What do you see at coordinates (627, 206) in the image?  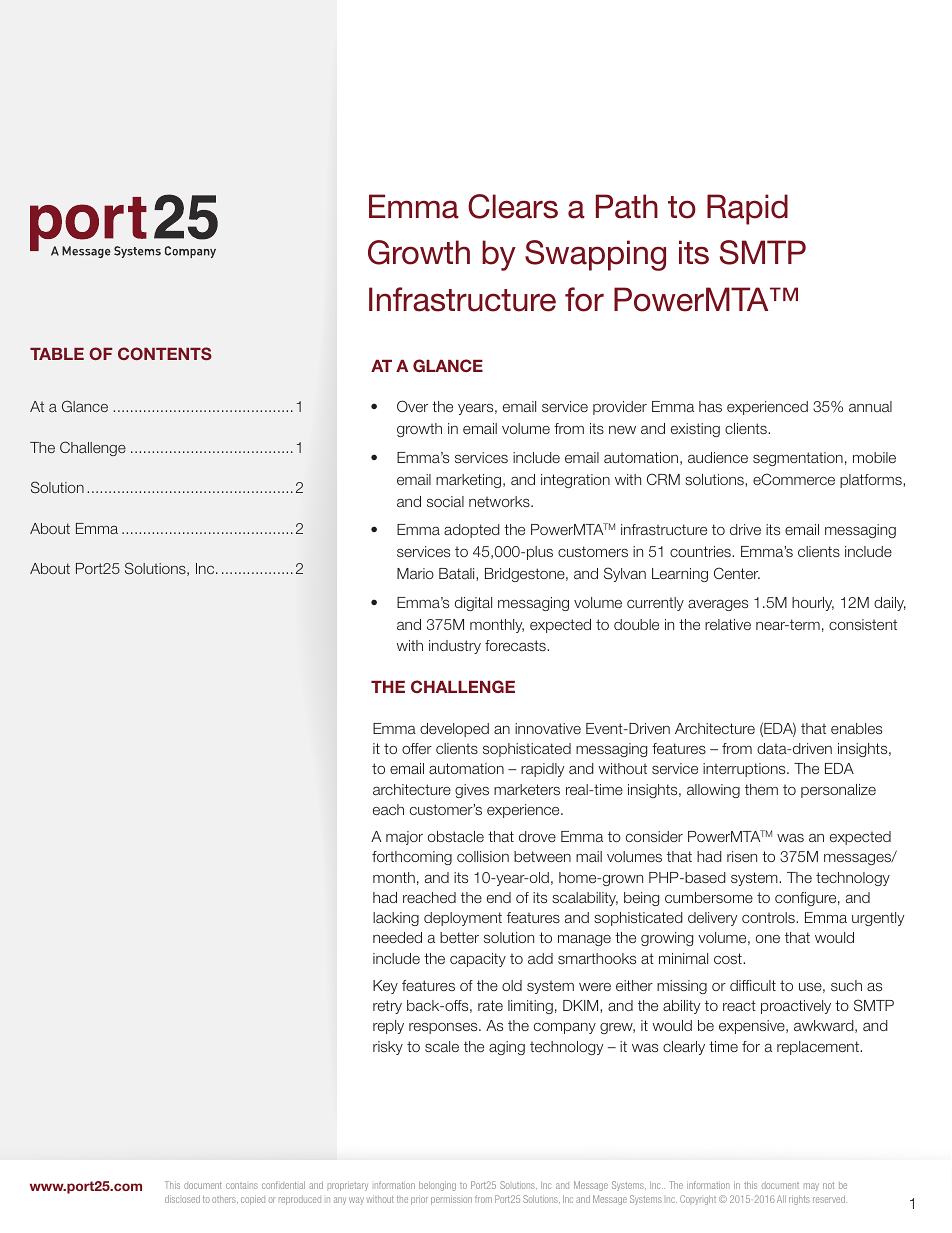 I see `Path` at bounding box center [627, 206].
